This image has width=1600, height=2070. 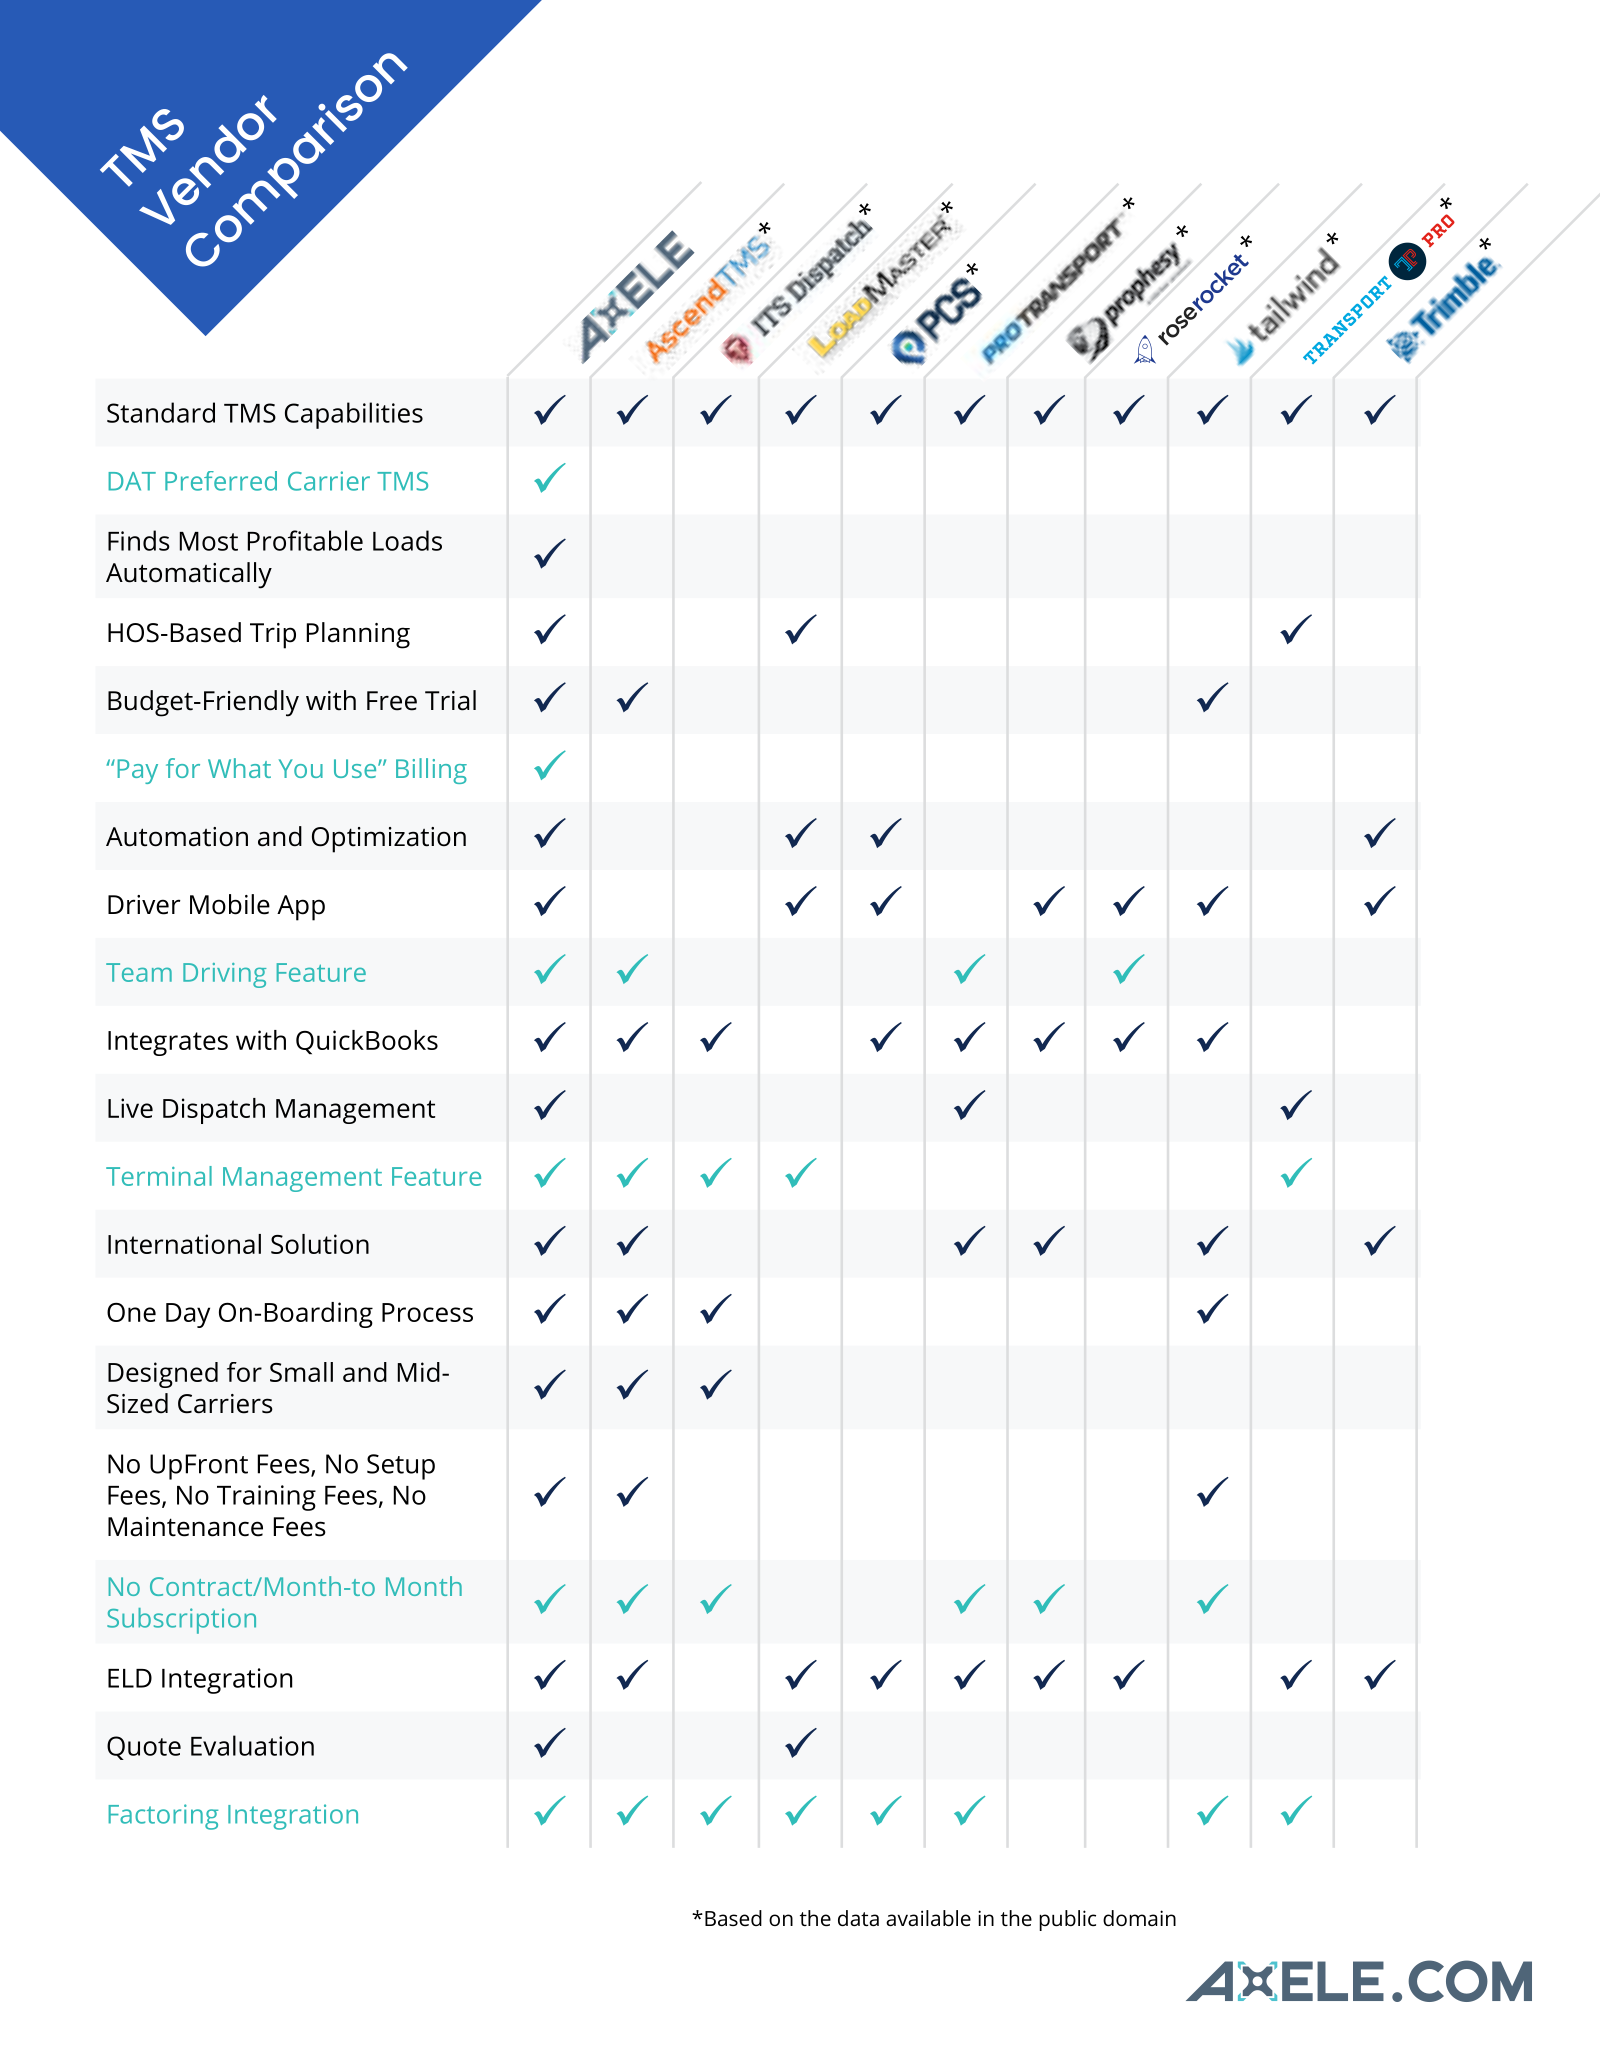 What do you see at coordinates (389, 840) in the image?
I see `Optimization` at bounding box center [389, 840].
